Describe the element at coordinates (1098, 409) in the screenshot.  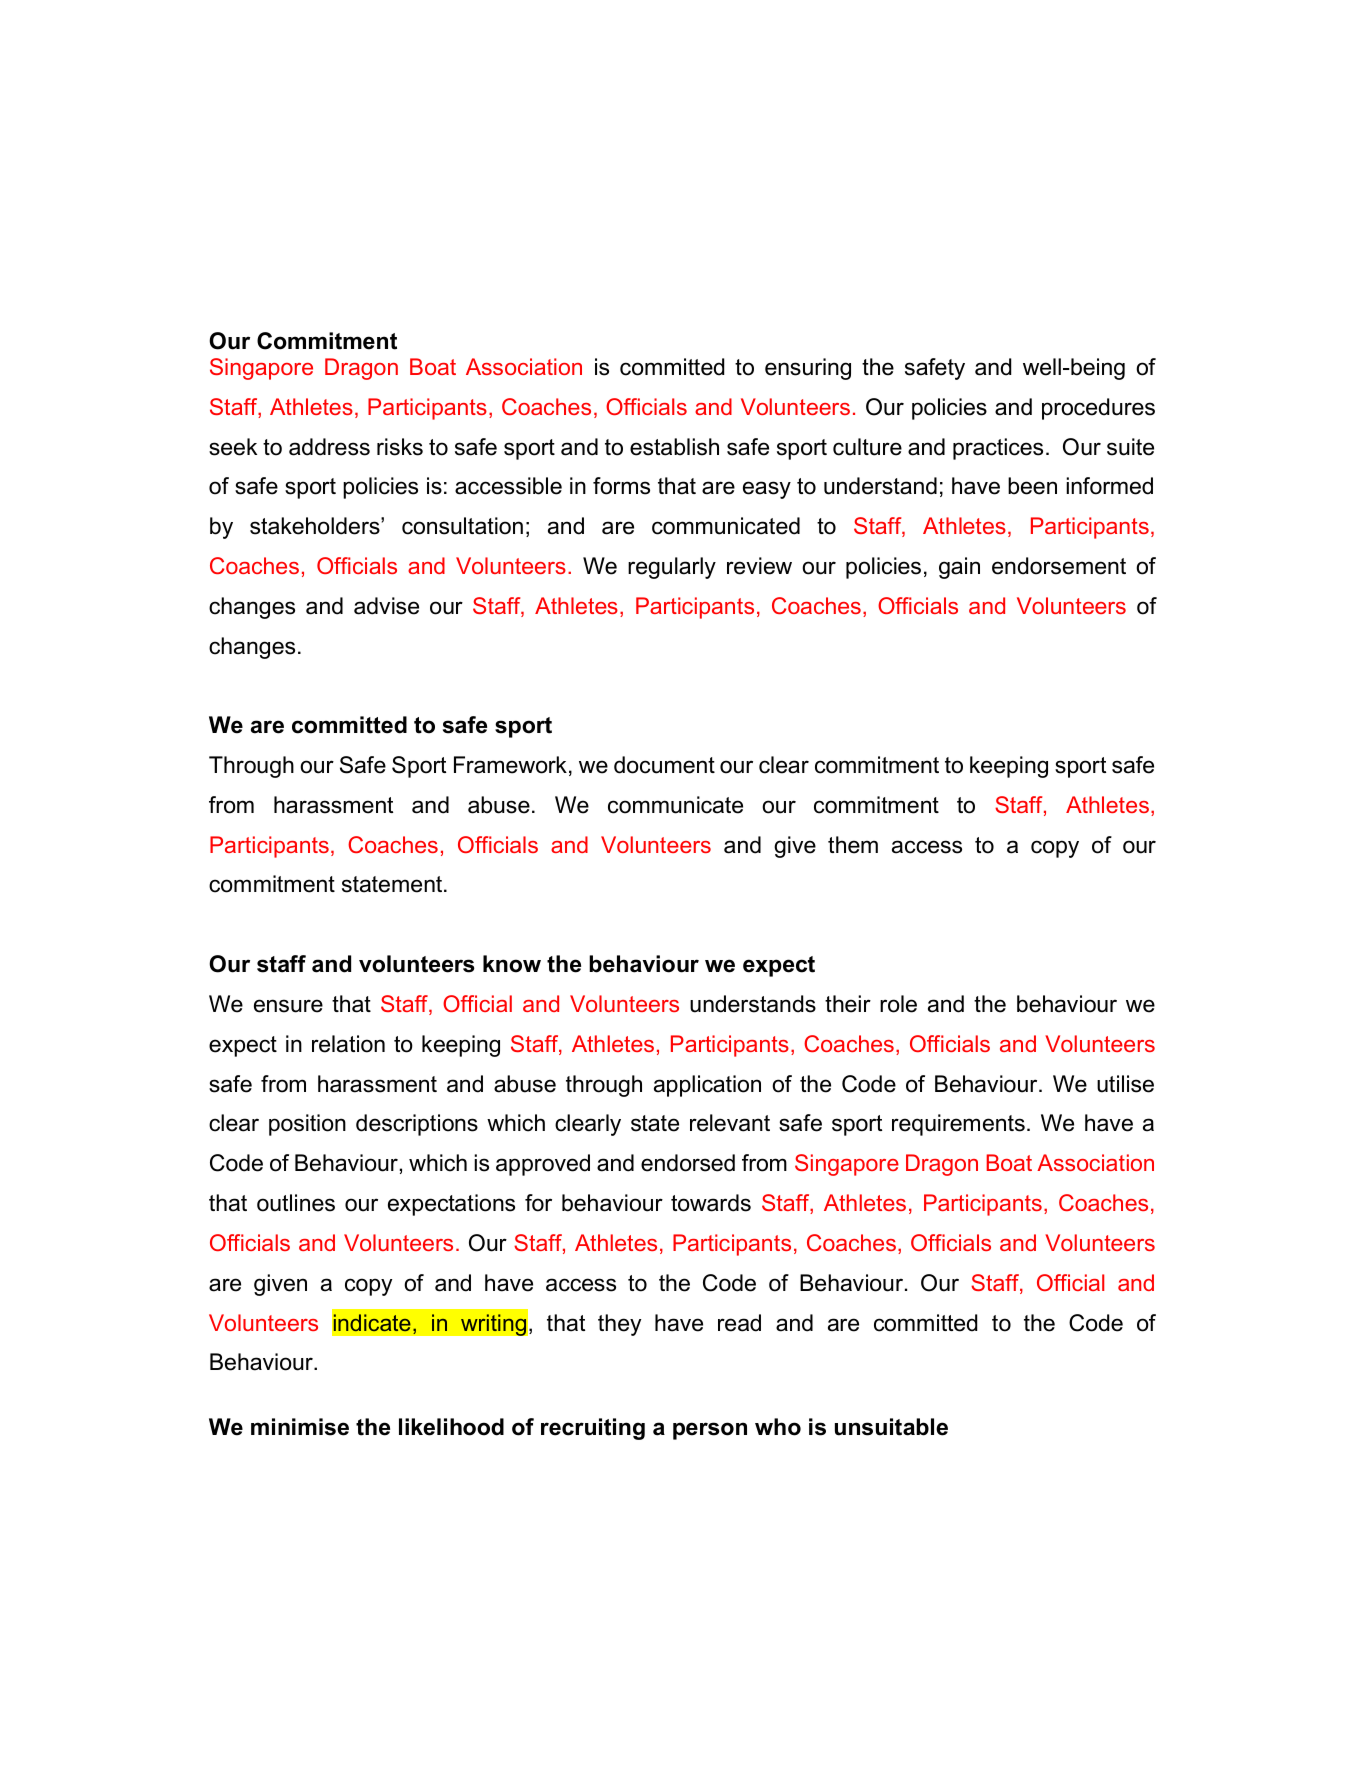
I see `procedures` at that location.
